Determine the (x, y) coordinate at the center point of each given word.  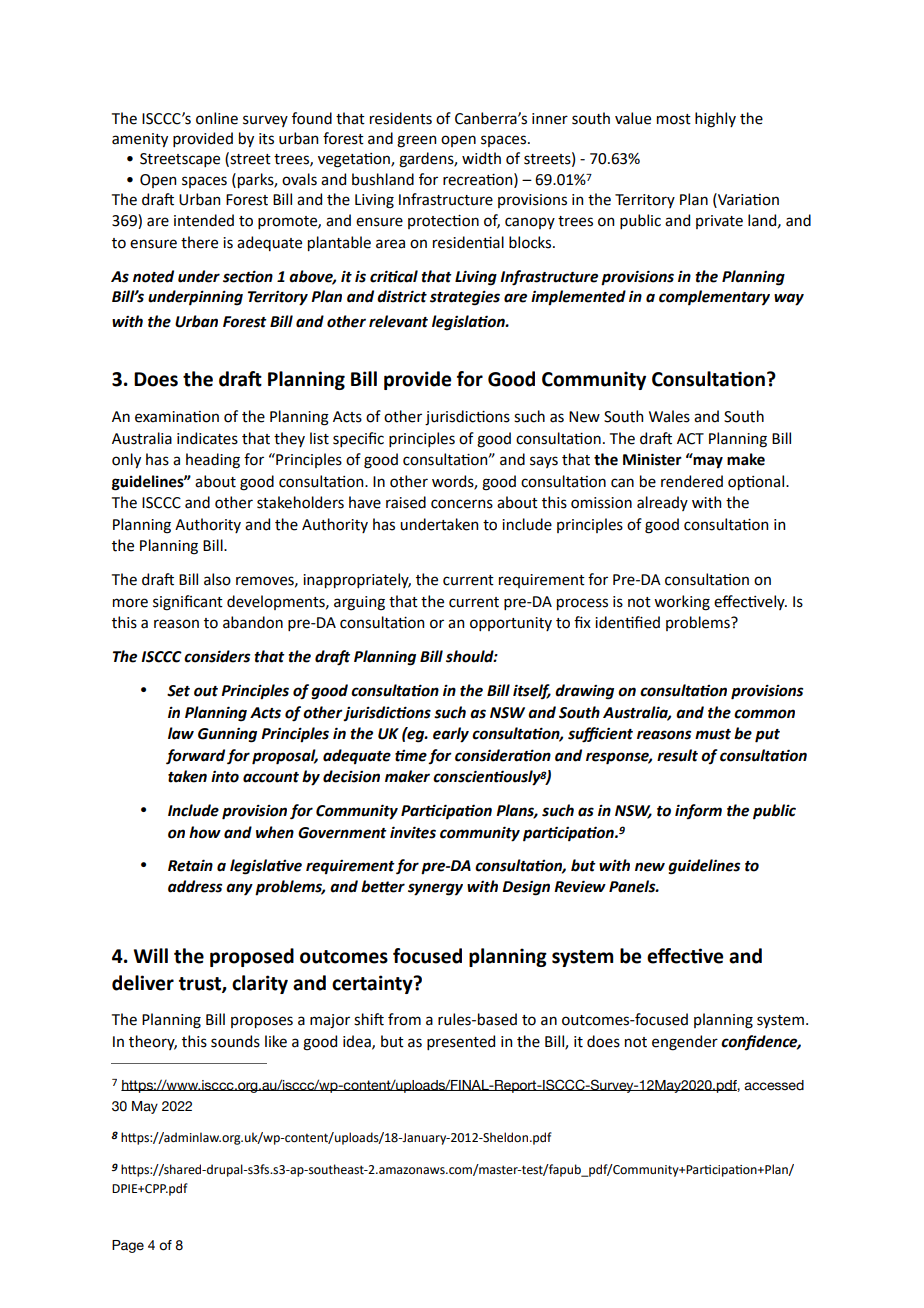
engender (685, 1043)
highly (715, 120)
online (217, 118)
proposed (252, 957)
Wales (669, 416)
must (713, 734)
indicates (207, 438)
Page (128, 1246)
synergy (435, 889)
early (451, 735)
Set (178, 691)
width (481, 158)
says (544, 462)
